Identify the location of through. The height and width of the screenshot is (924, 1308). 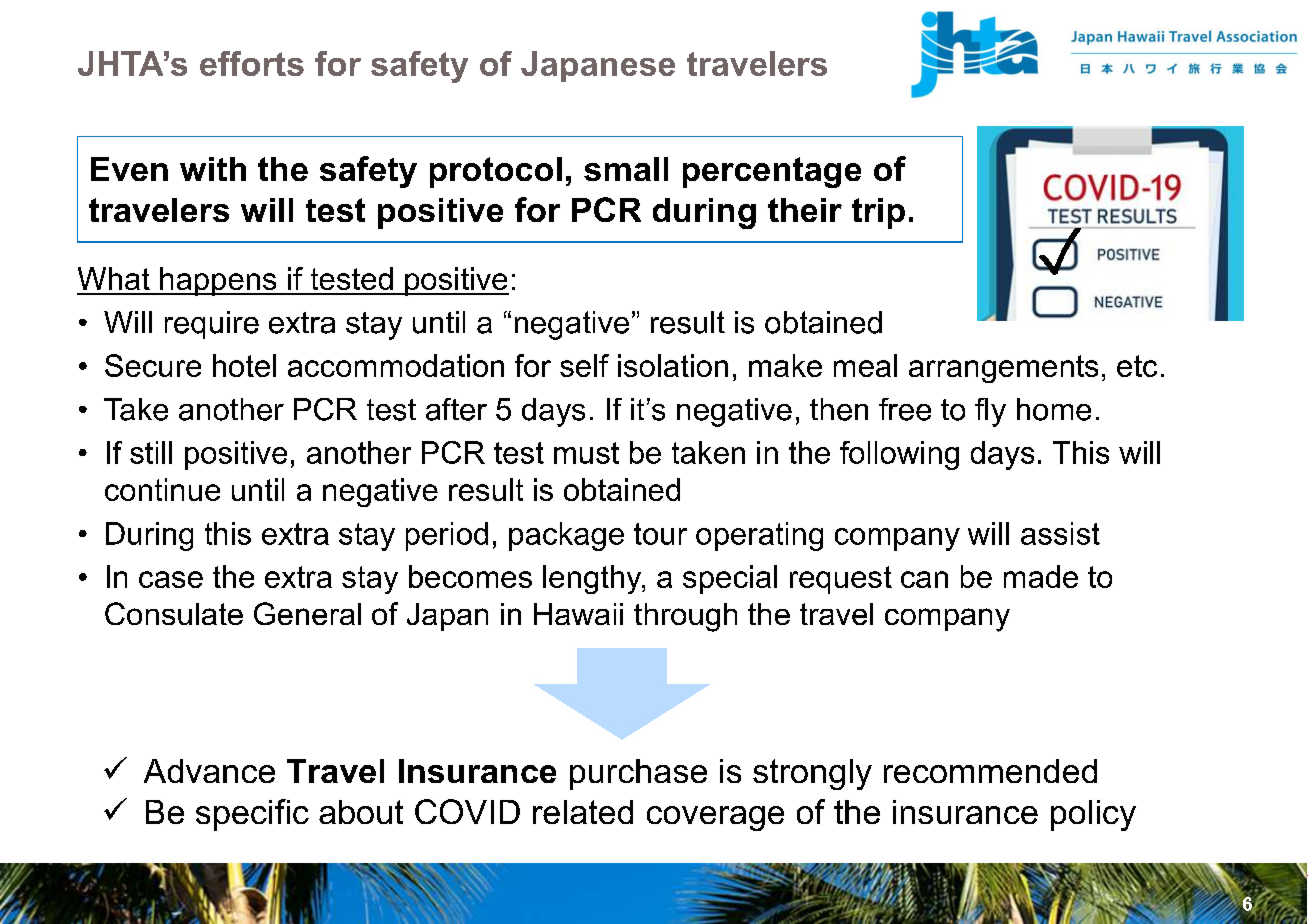
(685, 617).
